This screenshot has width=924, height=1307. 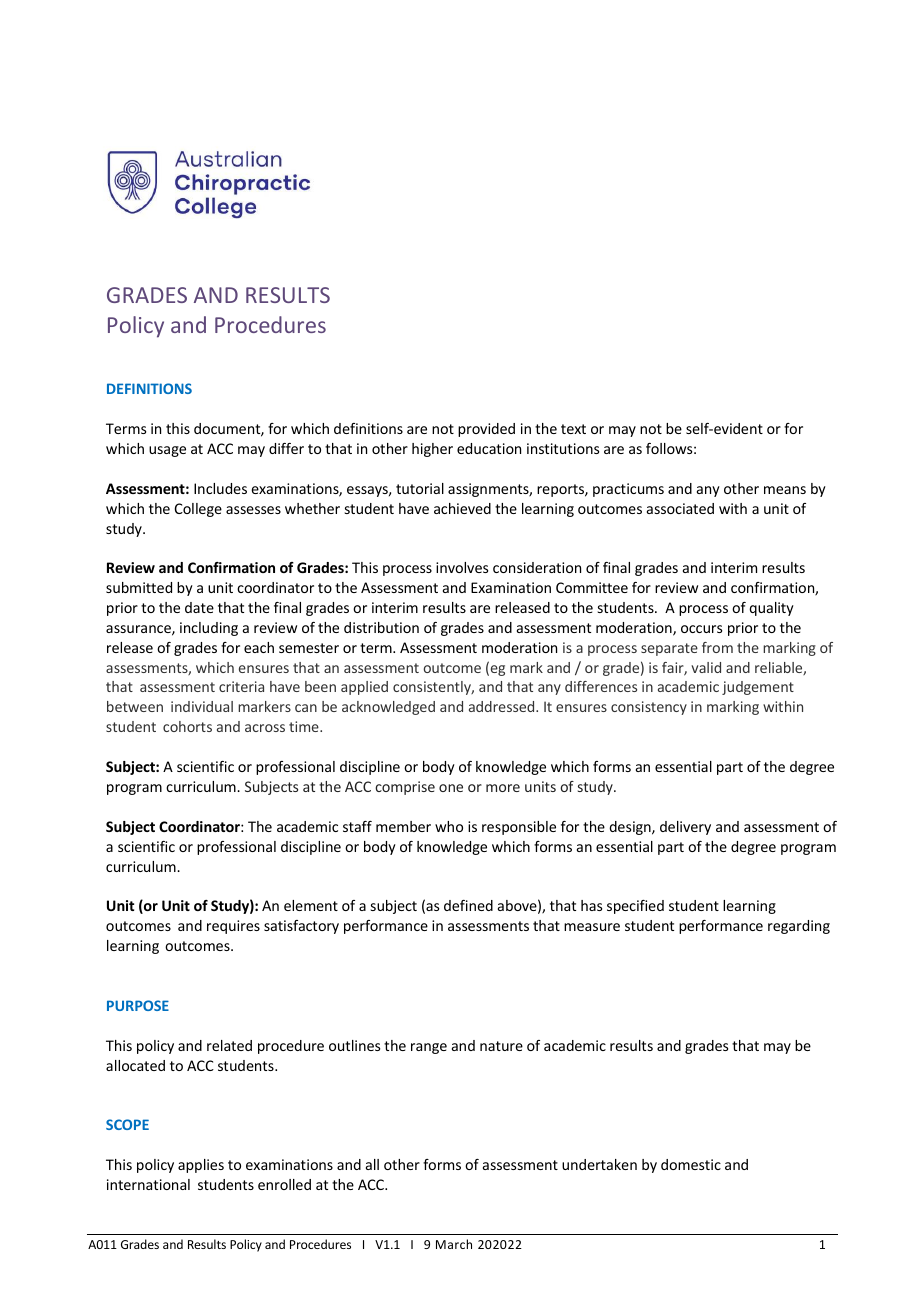 What do you see at coordinates (148, 1184) in the screenshot?
I see `international` at bounding box center [148, 1184].
